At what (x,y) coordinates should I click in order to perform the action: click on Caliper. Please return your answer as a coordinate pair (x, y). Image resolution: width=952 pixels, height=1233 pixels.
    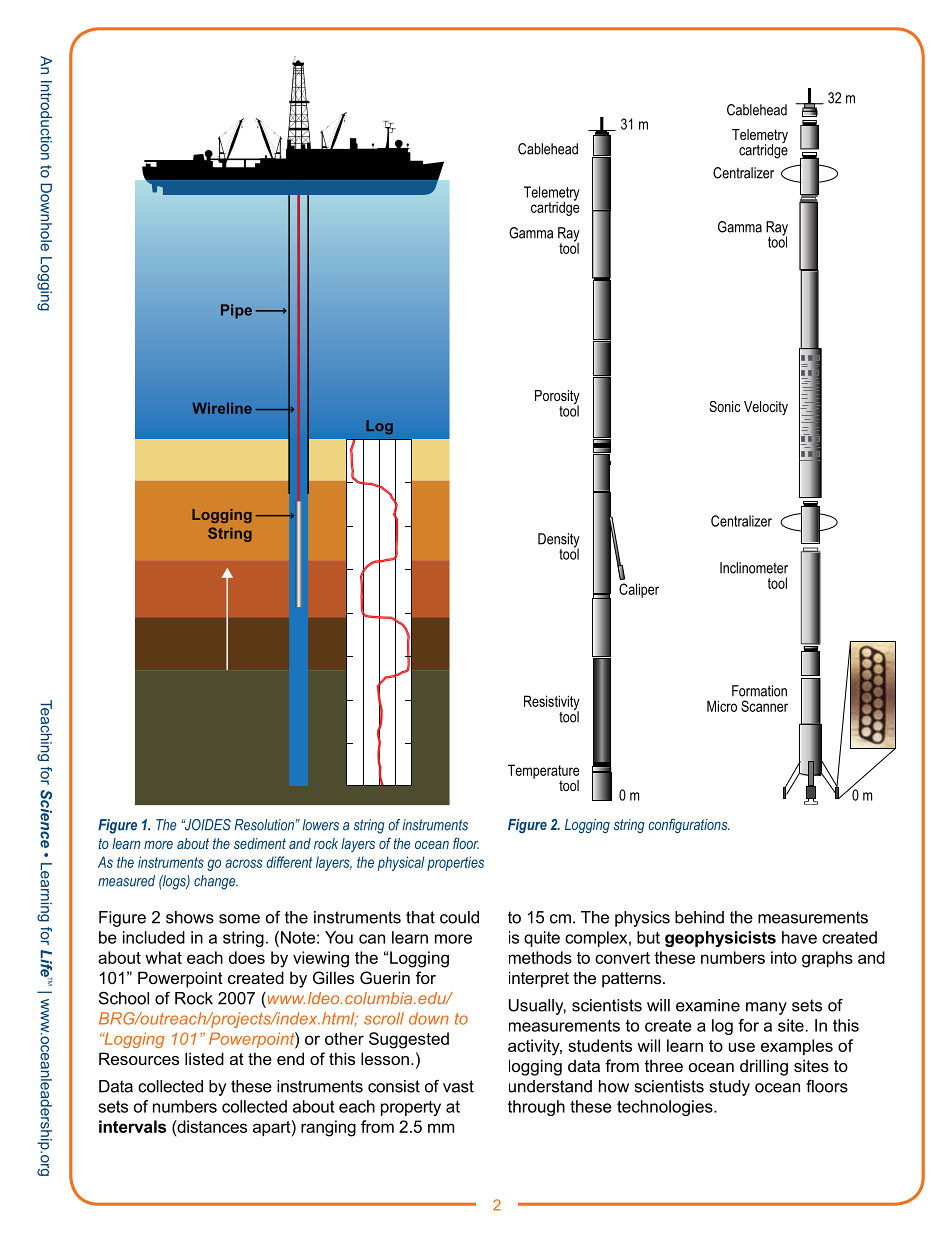
    Looking at the image, I should click on (639, 590).
